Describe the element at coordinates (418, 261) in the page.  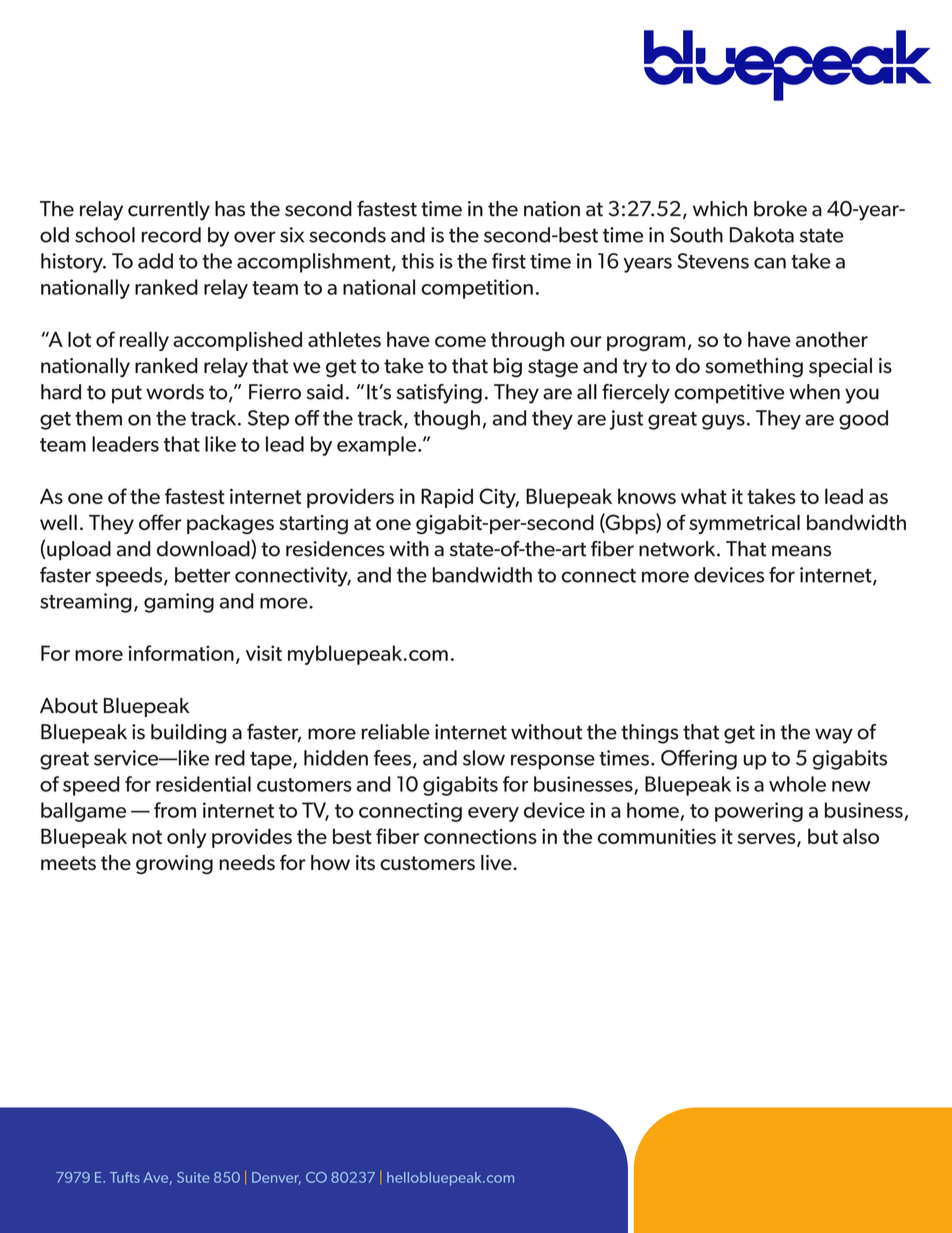
I see `this` at that location.
